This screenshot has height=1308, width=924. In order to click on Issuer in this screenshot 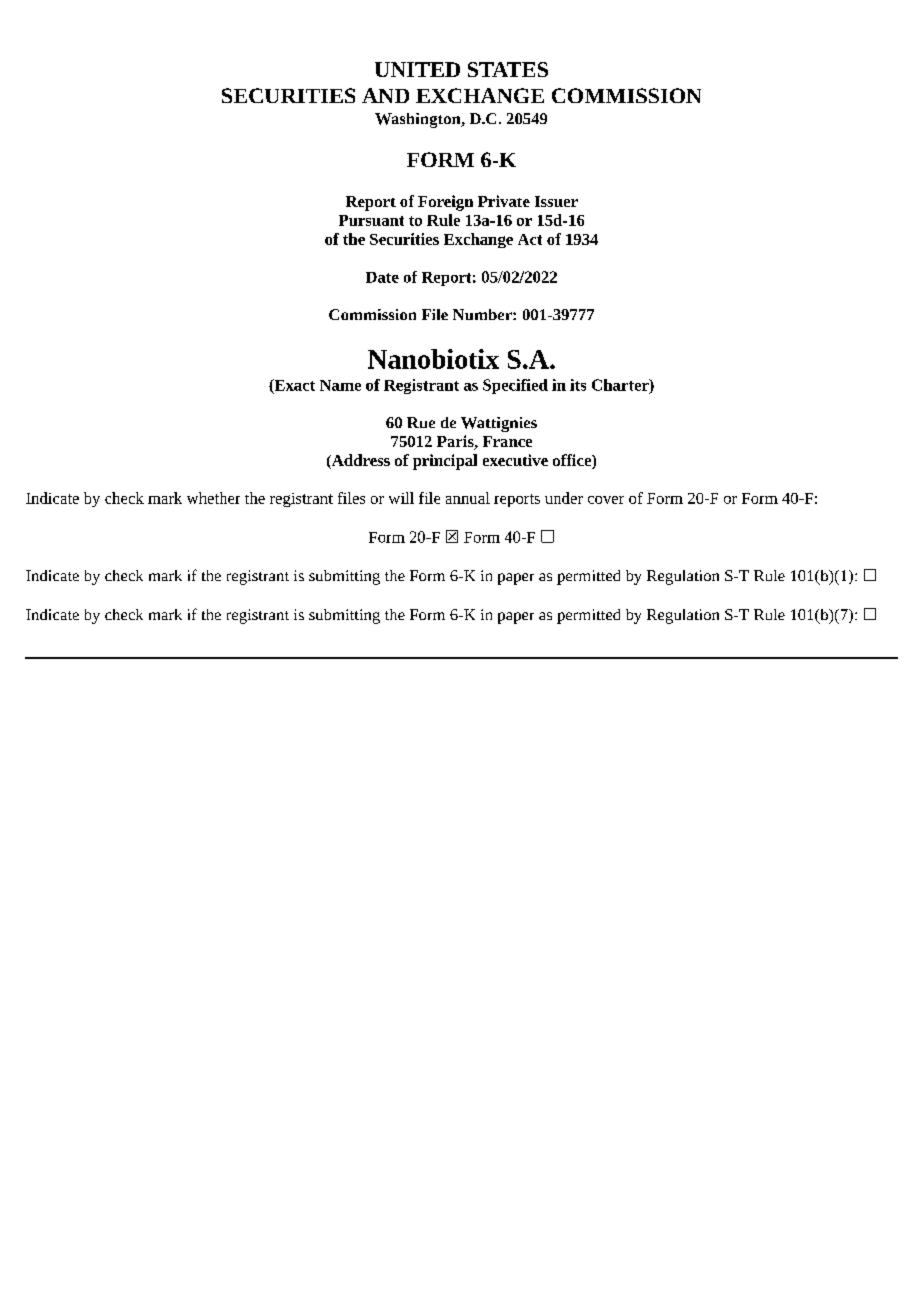, I will do `click(556, 201)`.
